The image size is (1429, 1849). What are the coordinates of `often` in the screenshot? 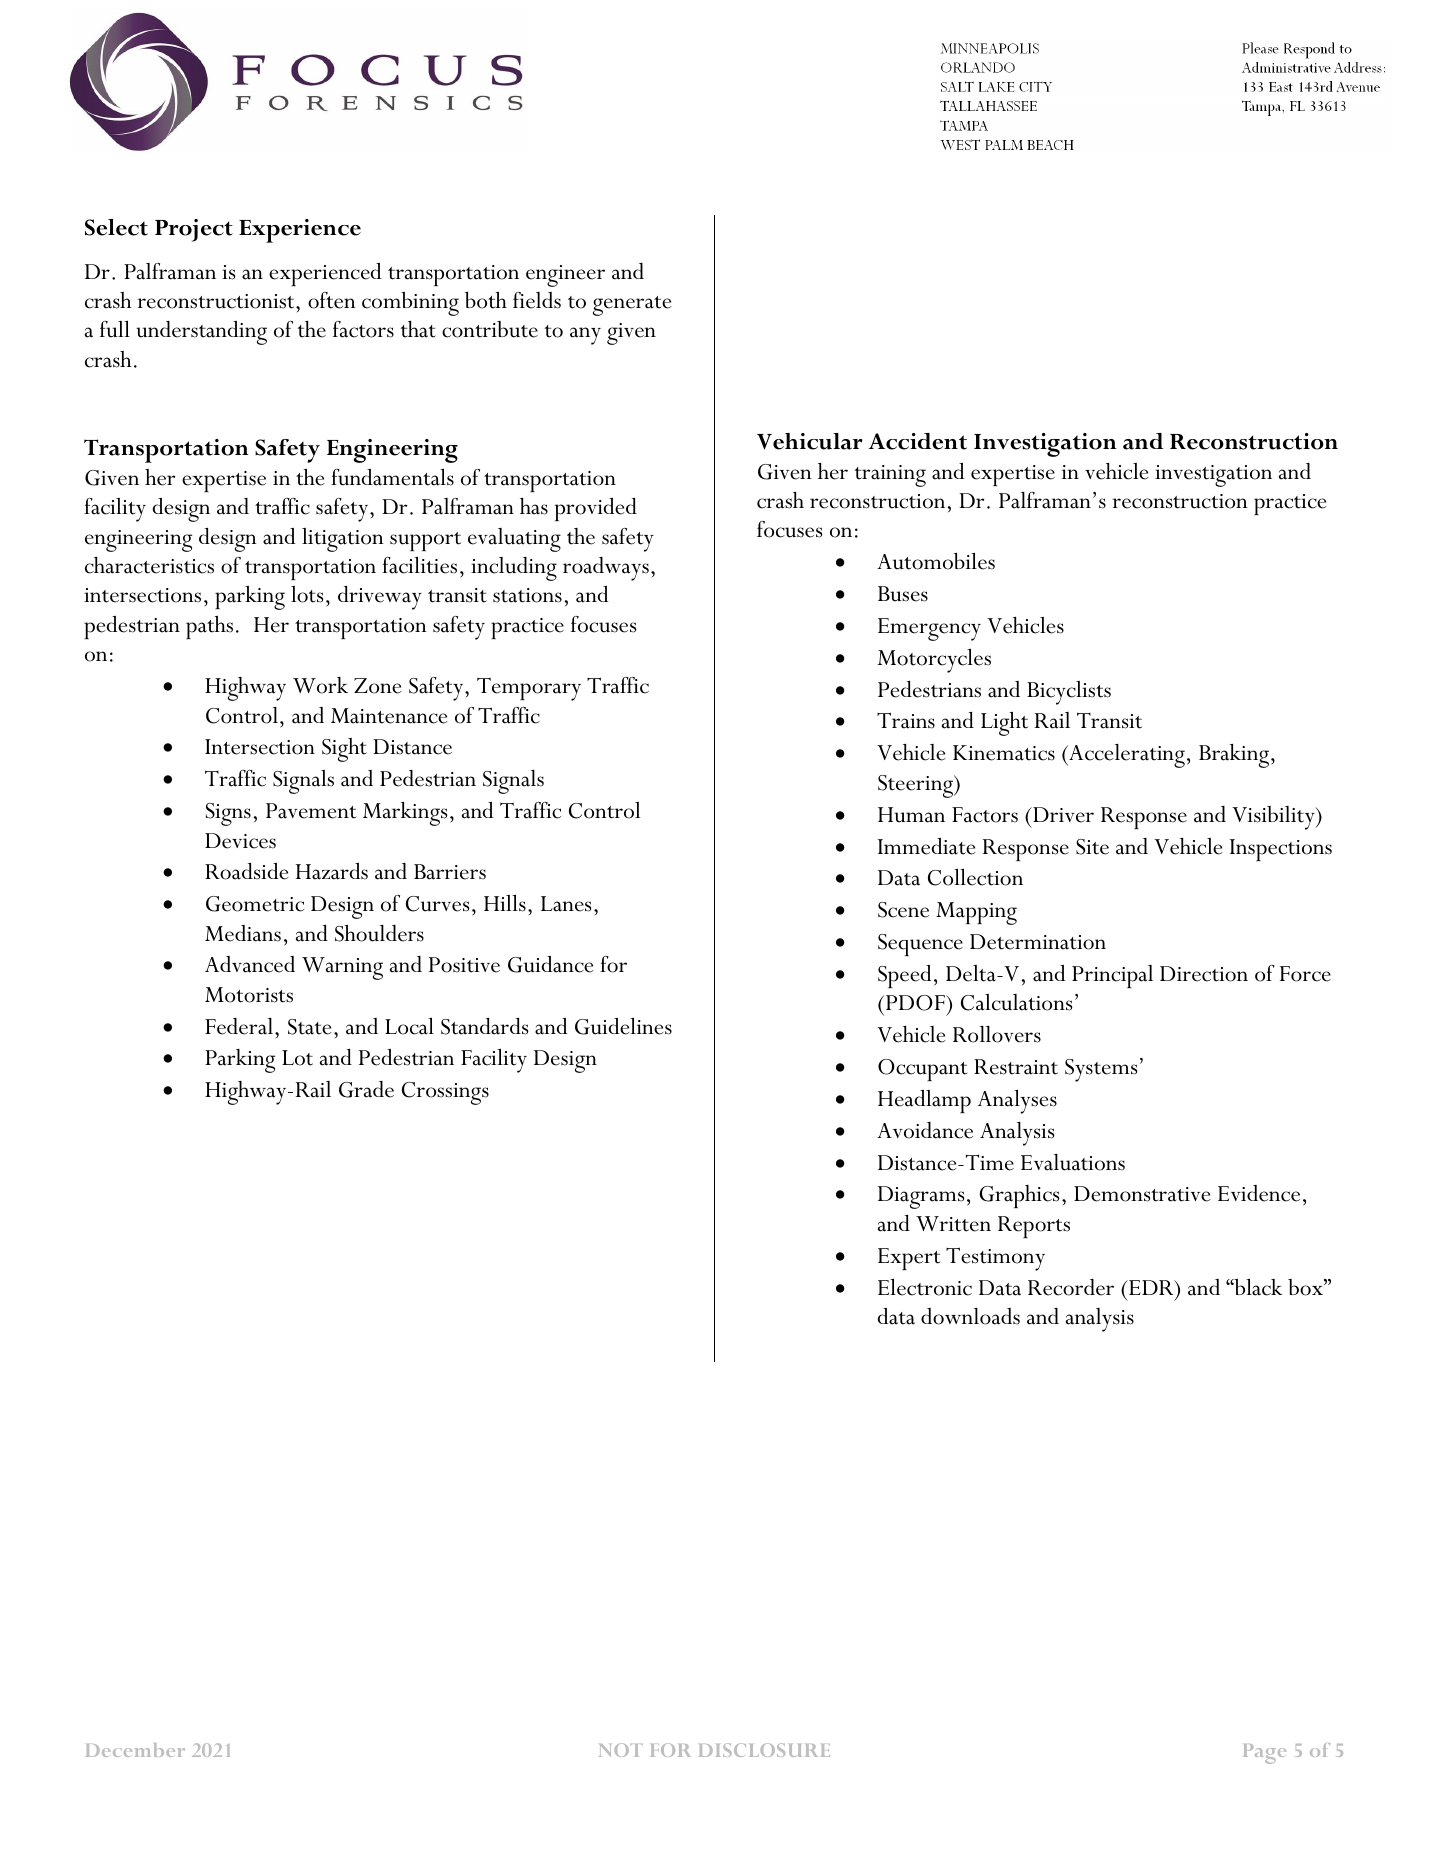 It's located at (332, 300).
